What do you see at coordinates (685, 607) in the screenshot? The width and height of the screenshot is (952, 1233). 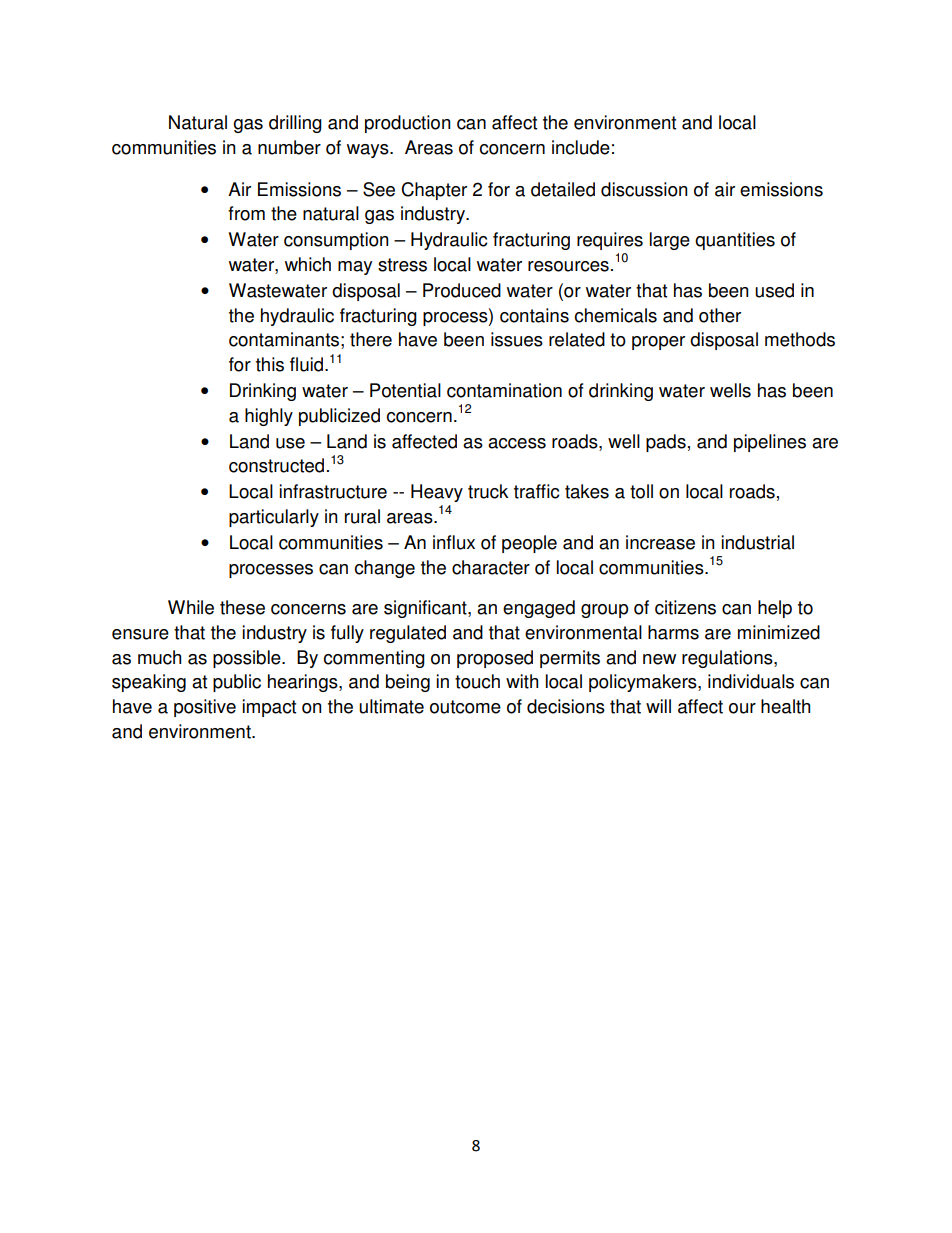 I see `citizens` at bounding box center [685, 607].
